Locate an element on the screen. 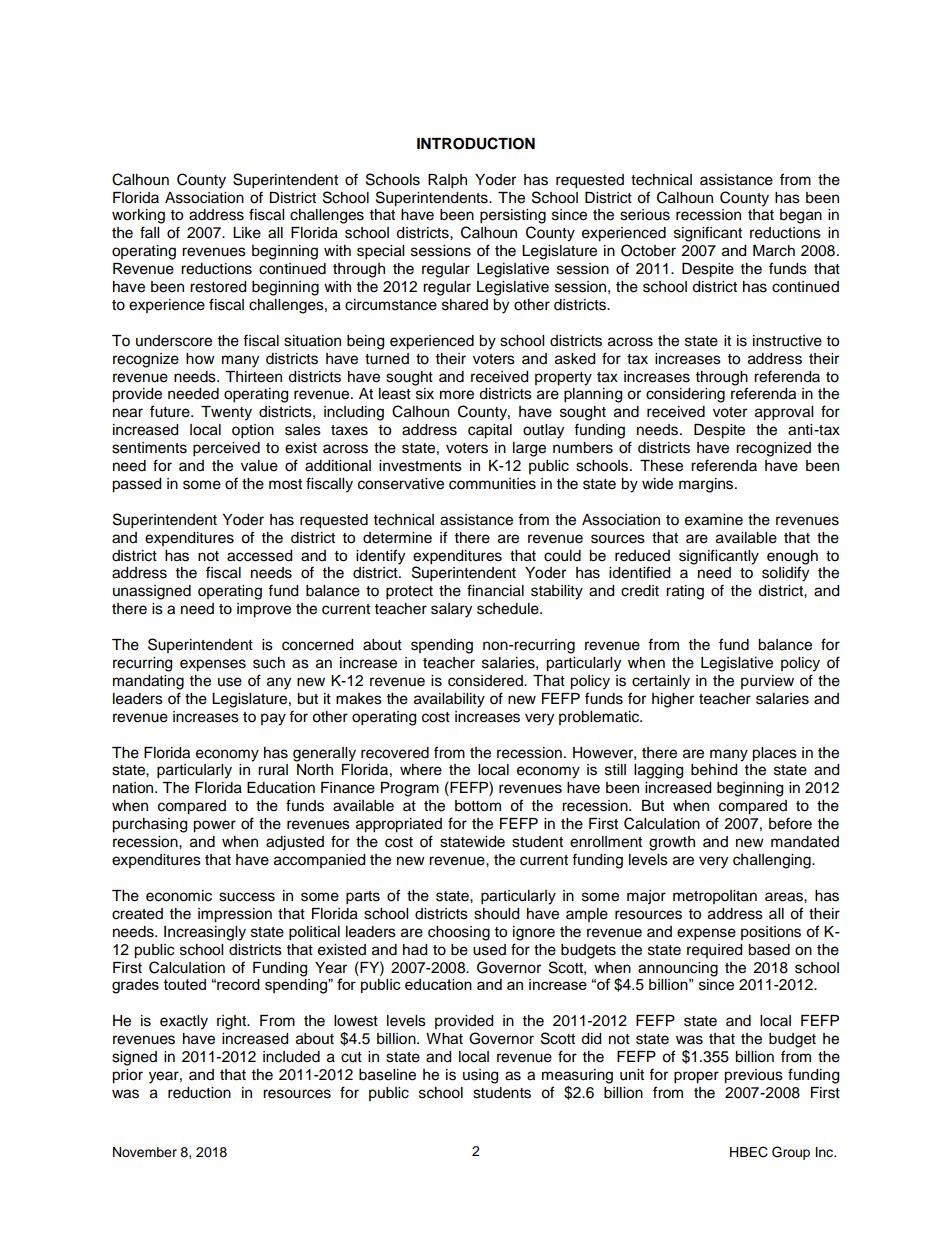 The image size is (952, 1233). purview is located at coordinates (767, 682).
